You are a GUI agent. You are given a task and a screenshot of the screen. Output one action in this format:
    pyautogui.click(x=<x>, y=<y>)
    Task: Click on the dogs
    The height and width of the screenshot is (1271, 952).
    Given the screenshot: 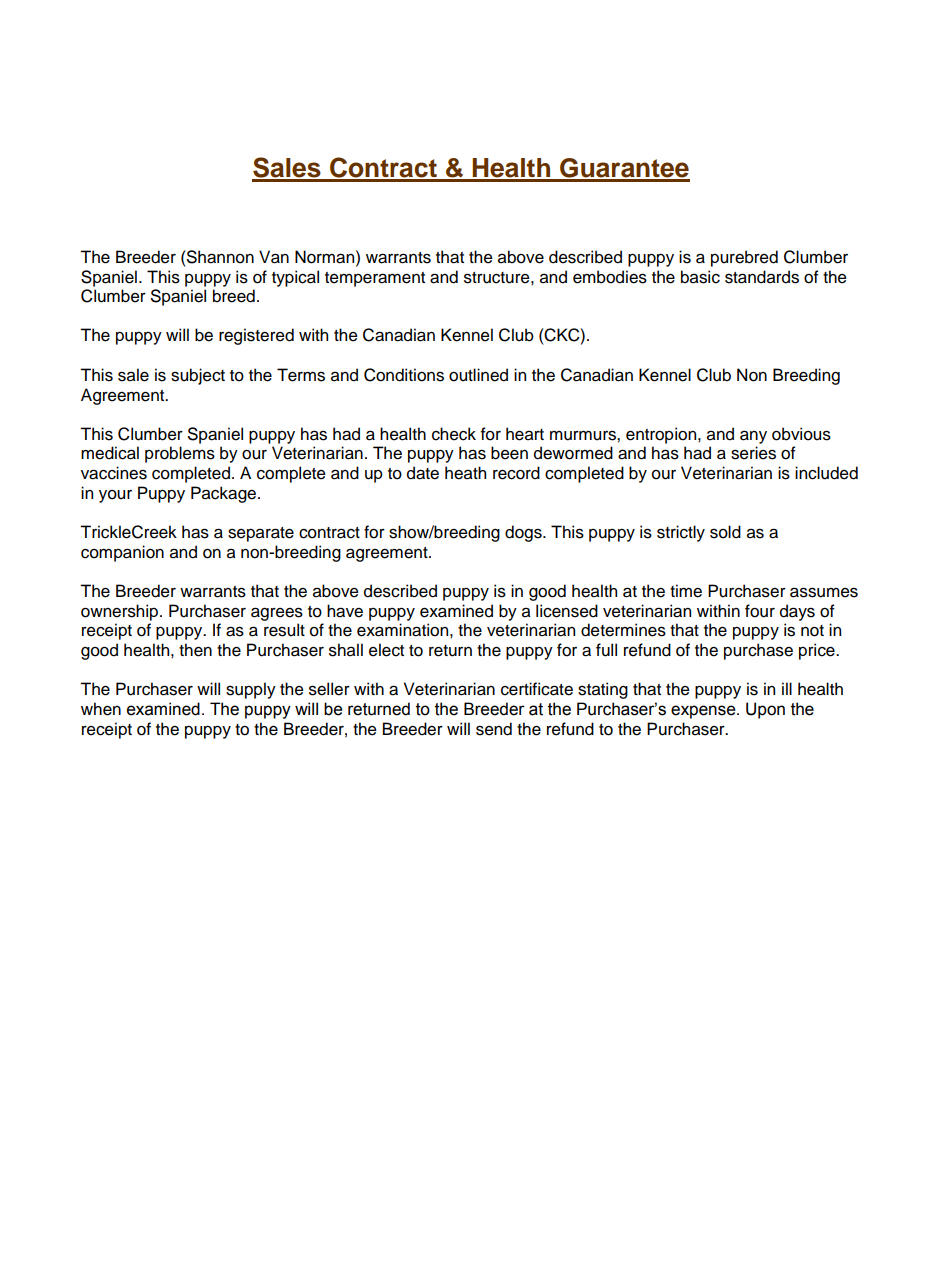 What is the action you would take?
    pyautogui.click(x=524, y=533)
